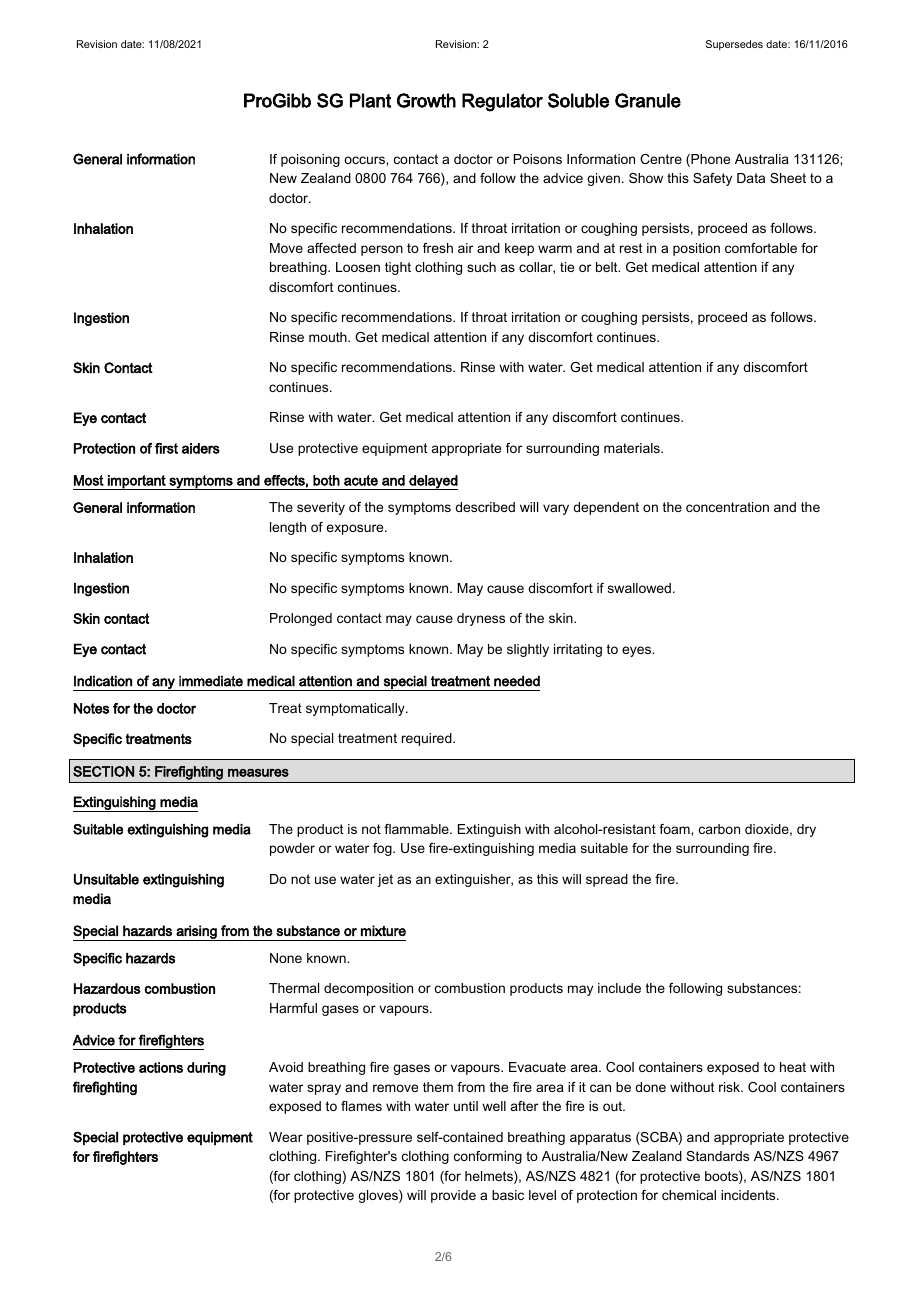 The image size is (924, 1308). Describe the element at coordinates (310, 160) in the document. I see `poisoning` at that location.
